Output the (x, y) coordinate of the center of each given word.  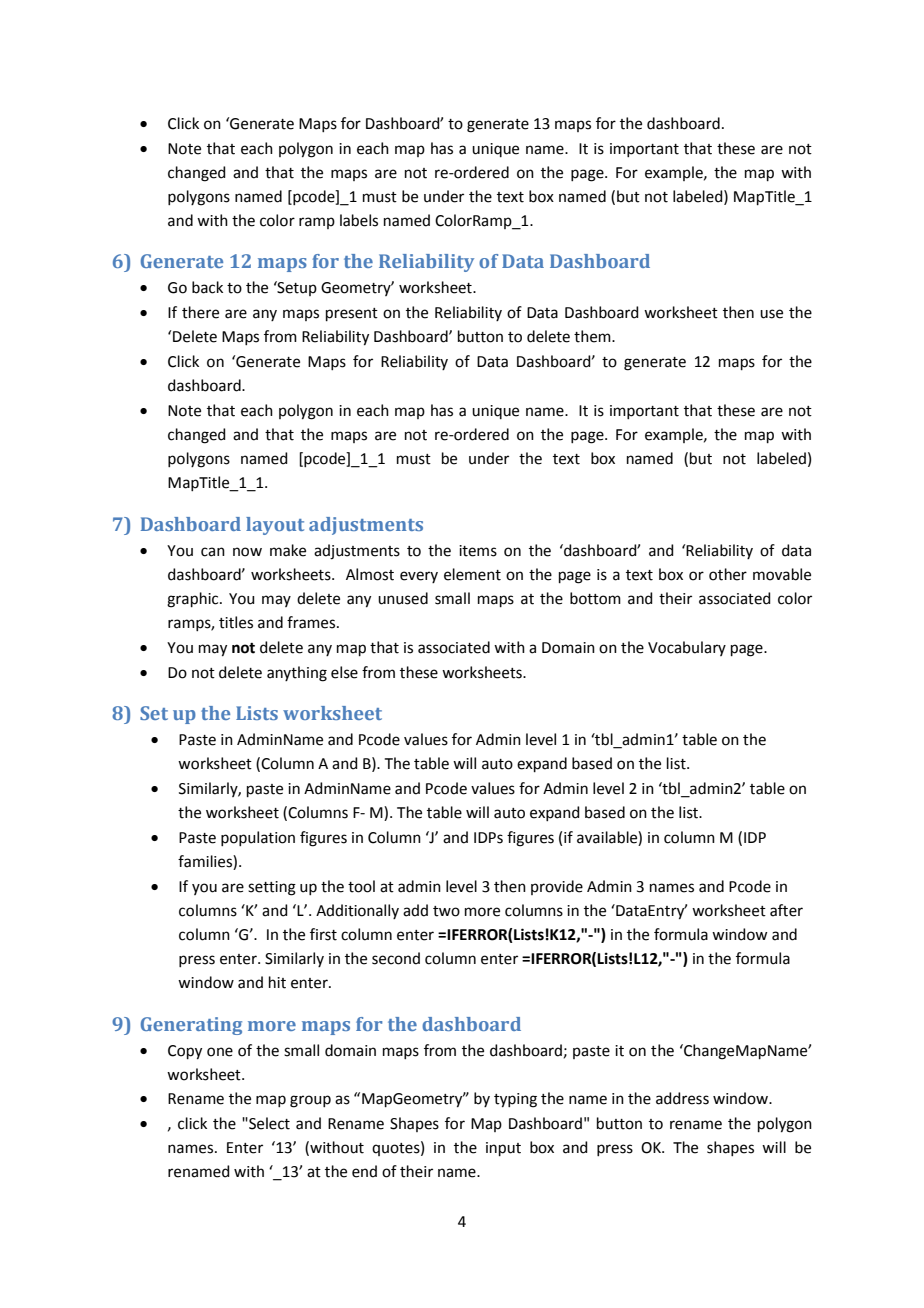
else (344, 672)
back (207, 287)
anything (297, 674)
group (310, 1101)
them (593, 336)
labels (359, 220)
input (503, 1149)
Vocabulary (687, 648)
